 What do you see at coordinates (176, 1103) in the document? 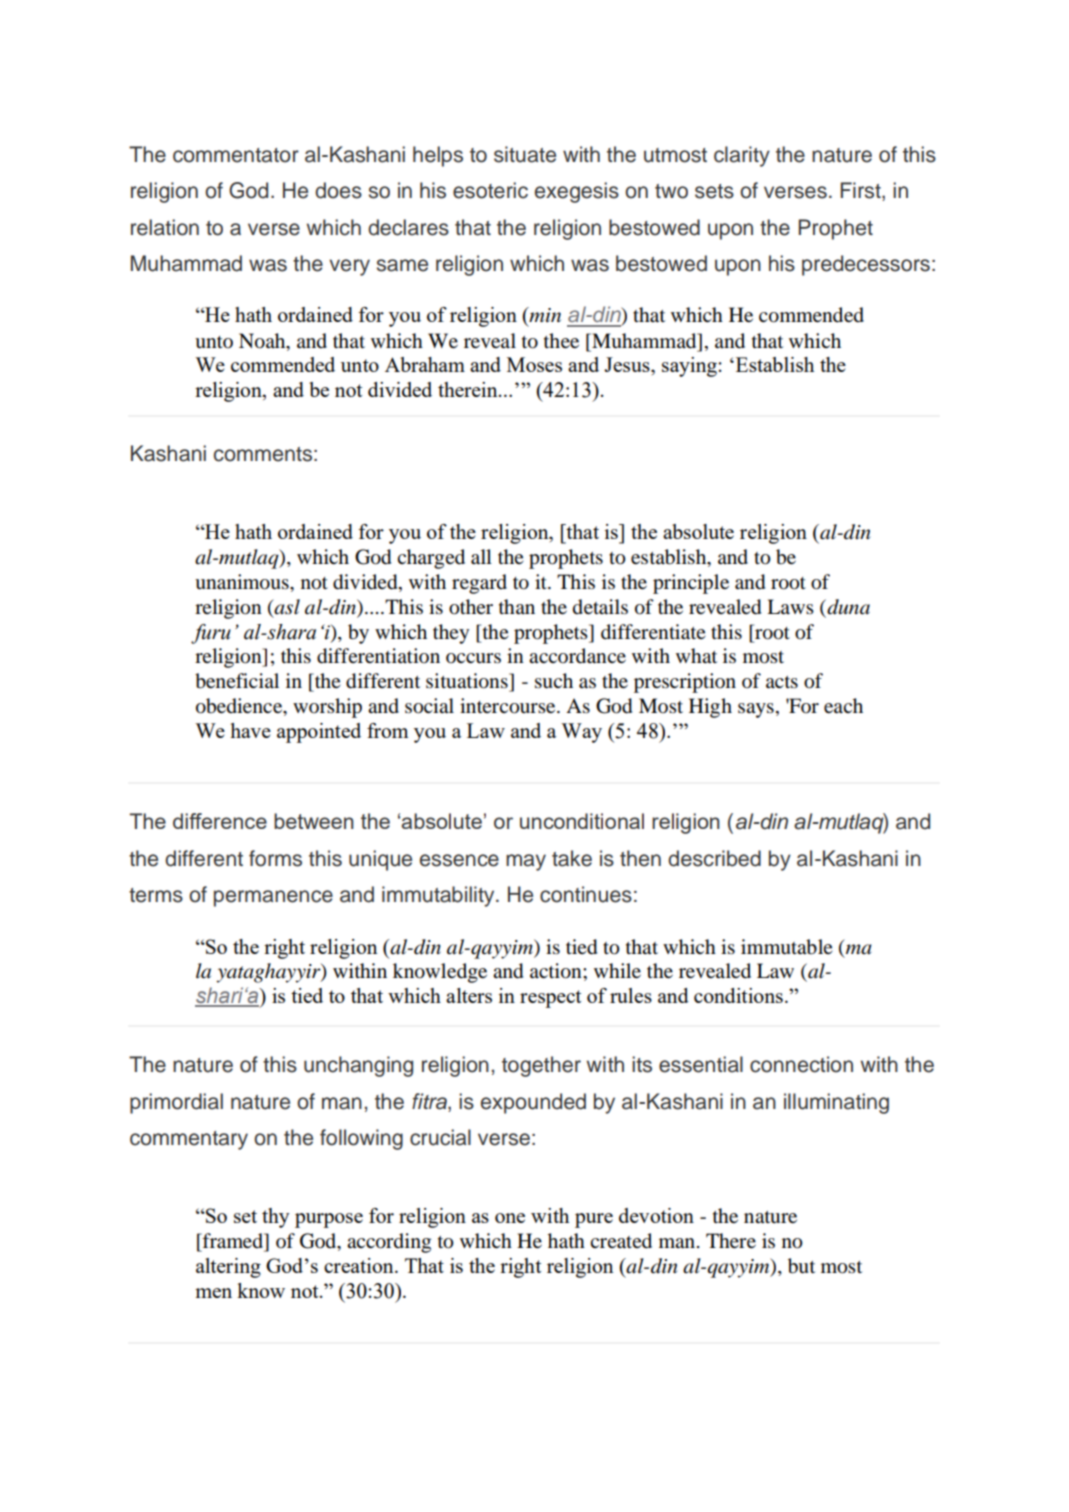
I see `primordial` at bounding box center [176, 1103].
